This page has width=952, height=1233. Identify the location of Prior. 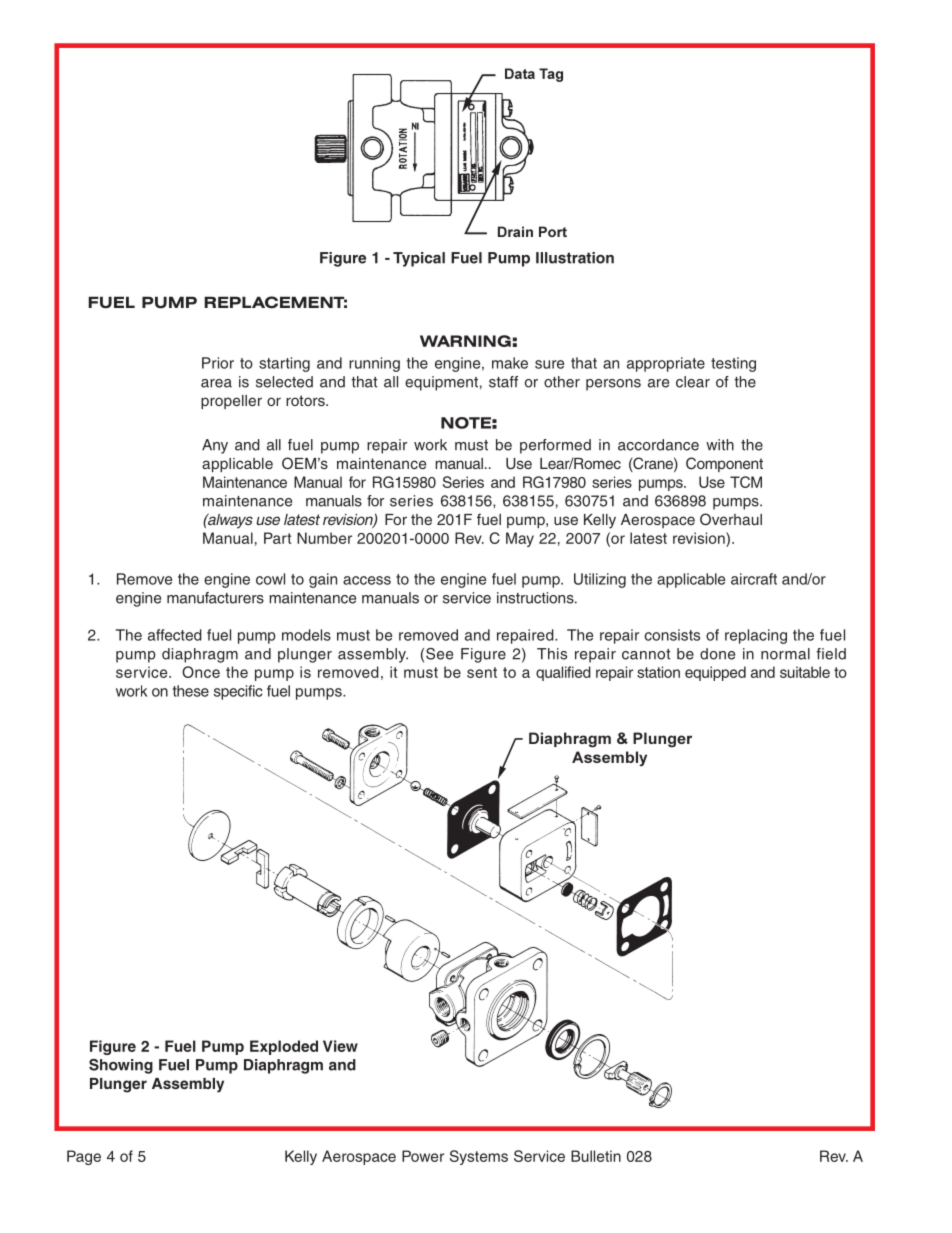
(218, 363).
